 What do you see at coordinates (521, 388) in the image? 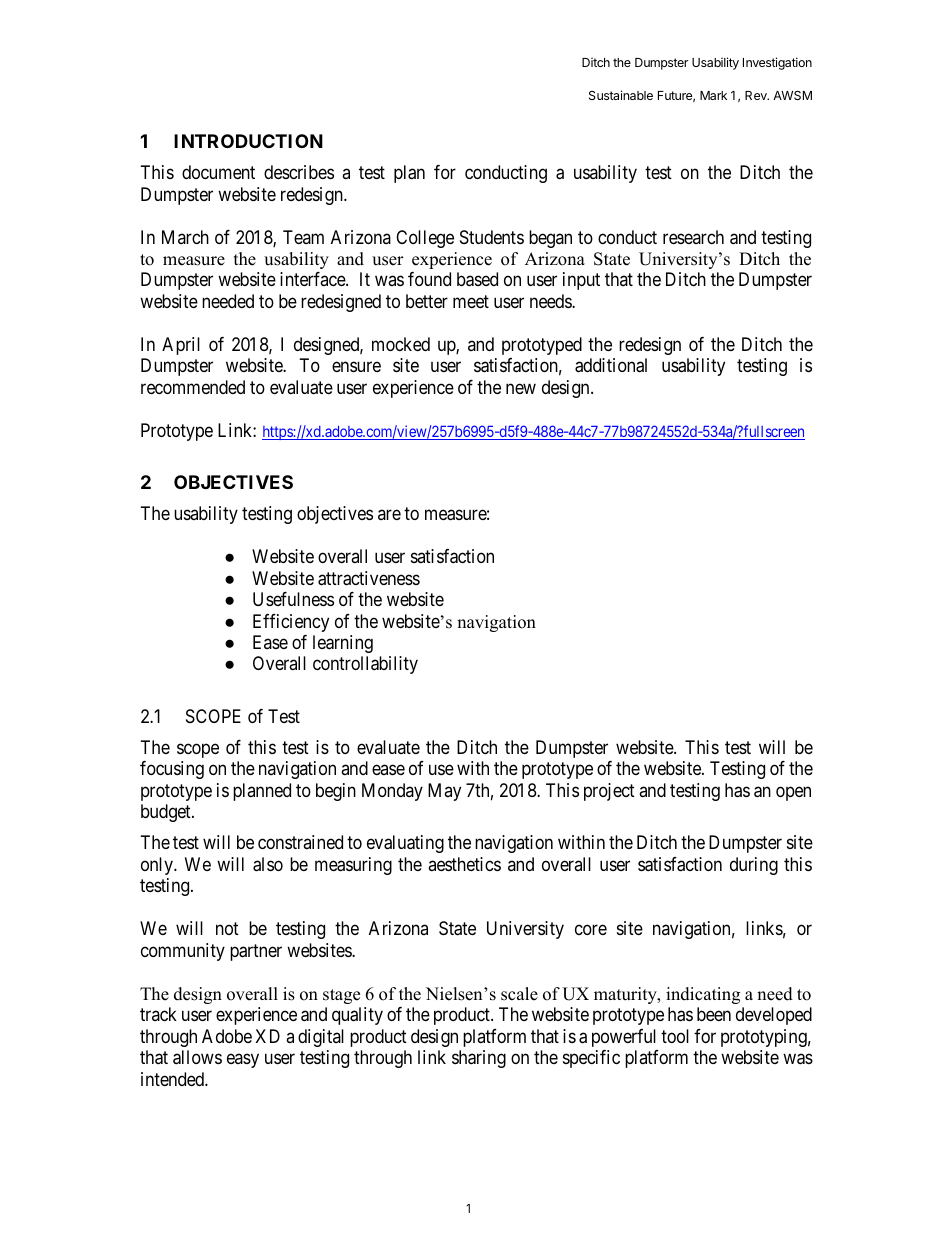
I see `new` at bounding box center [521, 388].
